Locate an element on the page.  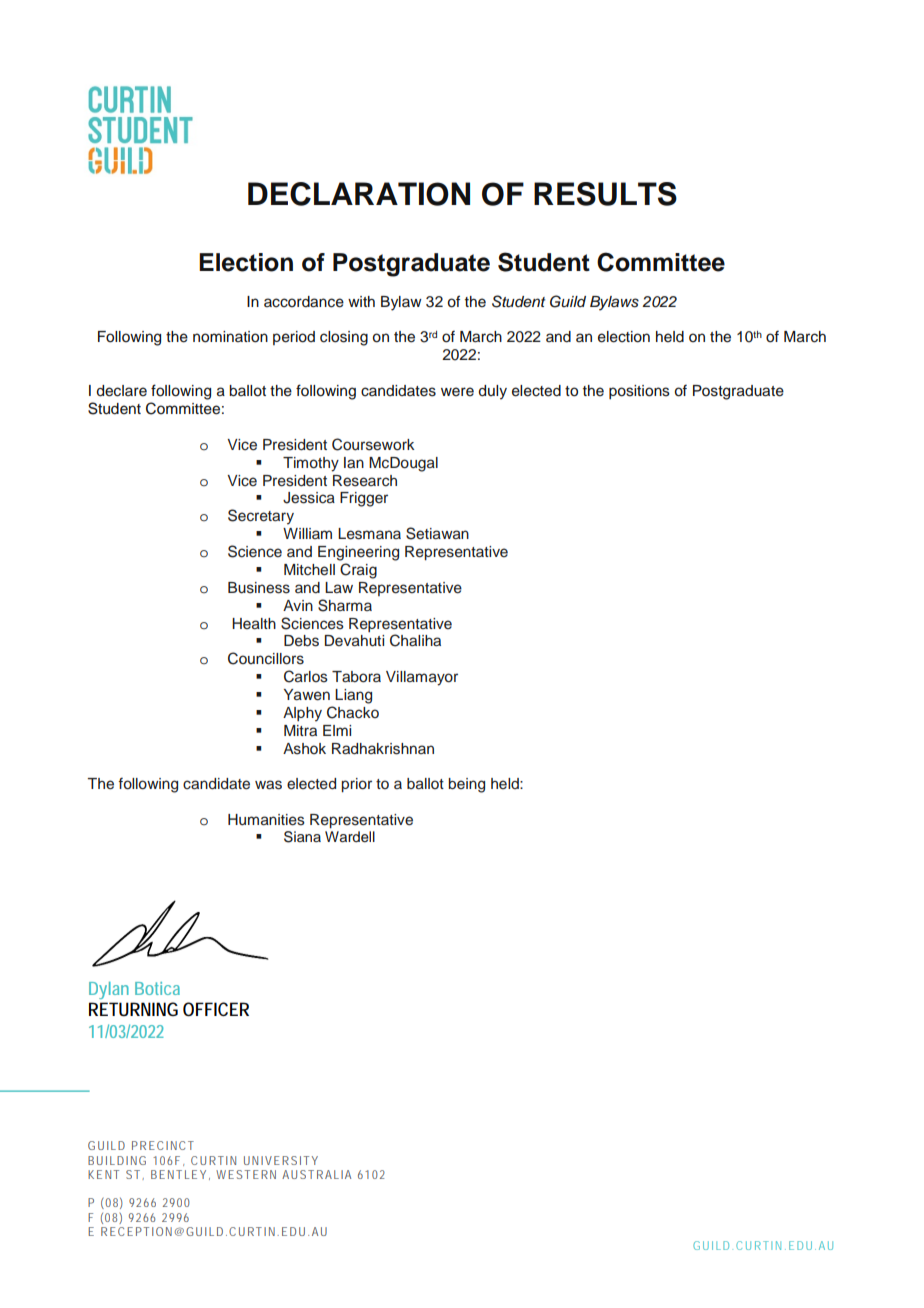
RESULTS is located at coordinates (605, 194).
